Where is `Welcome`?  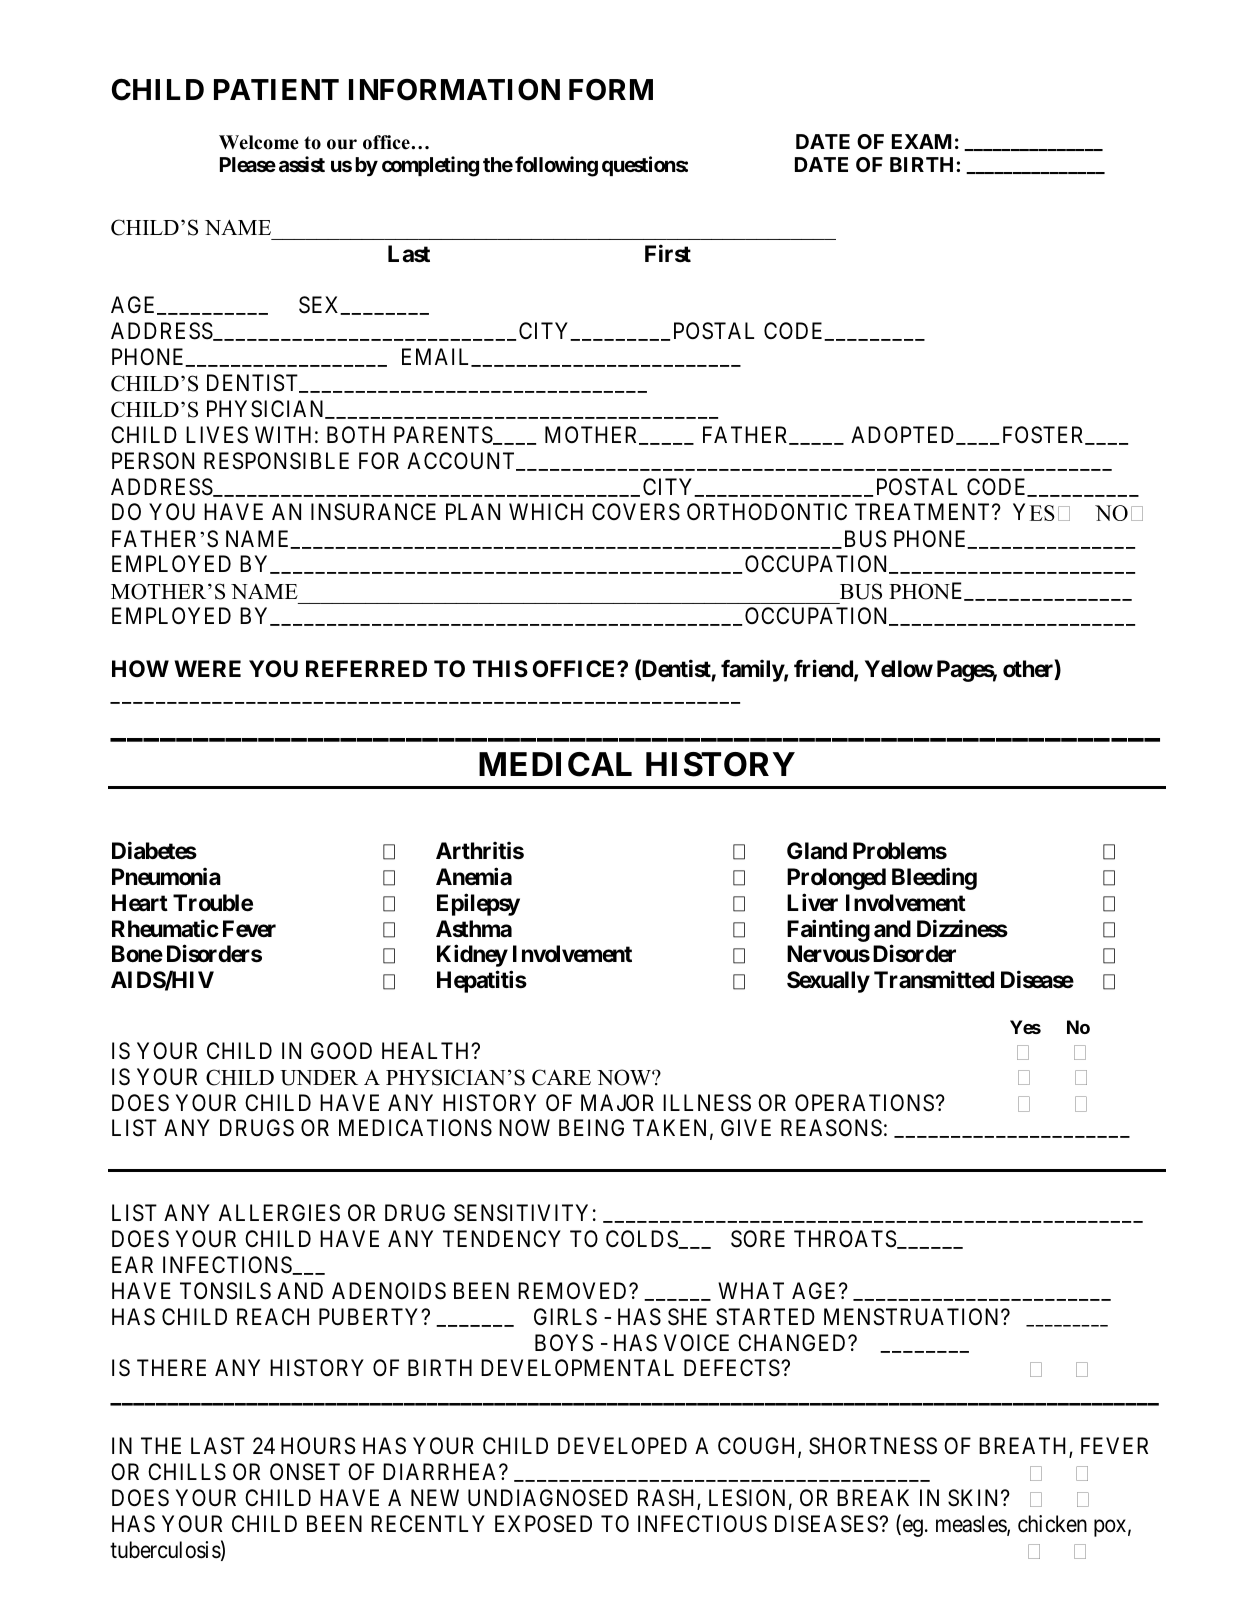
Welcome is located at coordinates (259, 142).
